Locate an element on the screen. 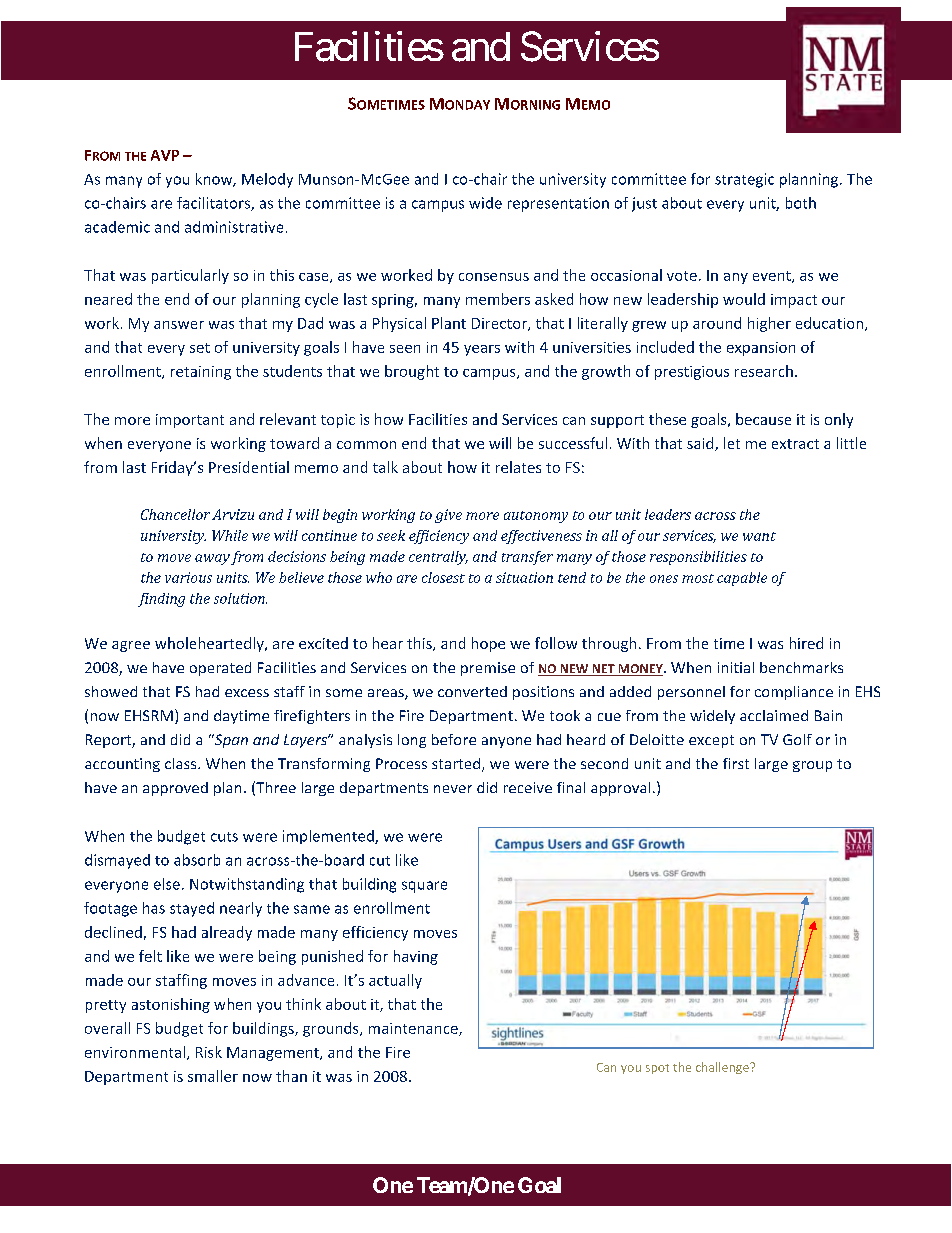 Image resolution: width=952 pixels, height=1233 pixels. let is located at coordinates (732, 443).
